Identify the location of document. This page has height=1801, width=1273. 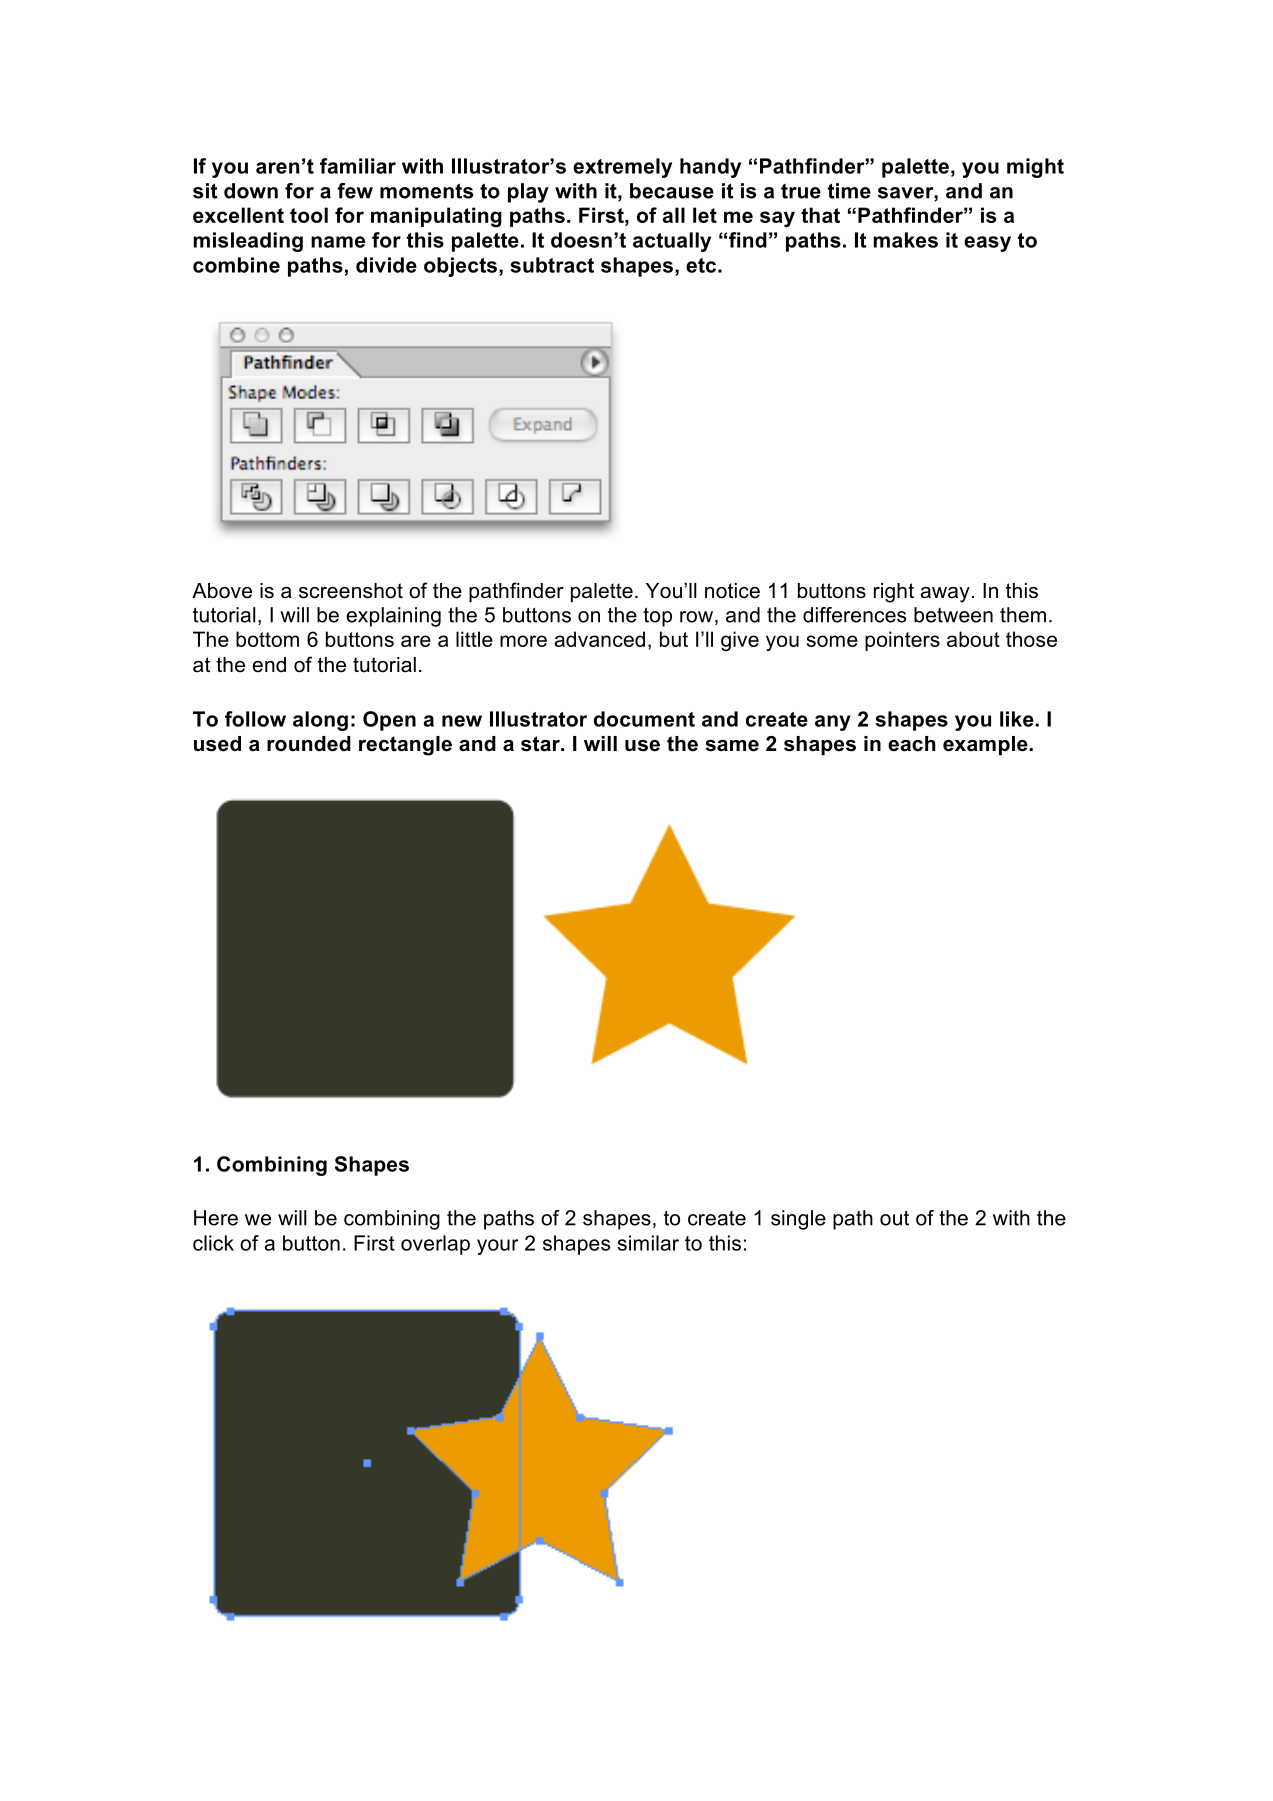
(644, 719).
